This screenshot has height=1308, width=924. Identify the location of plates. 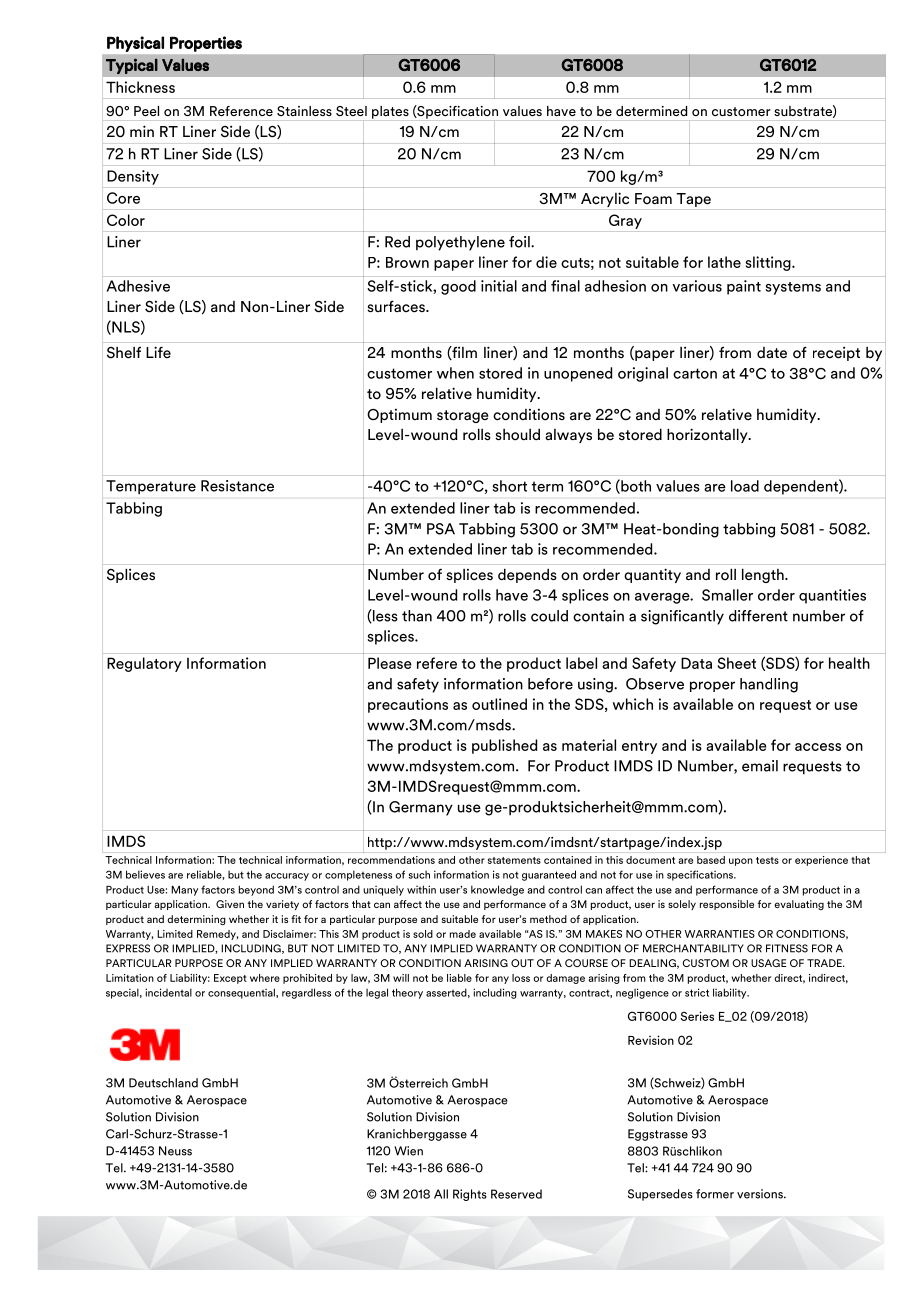
(390, 112).
